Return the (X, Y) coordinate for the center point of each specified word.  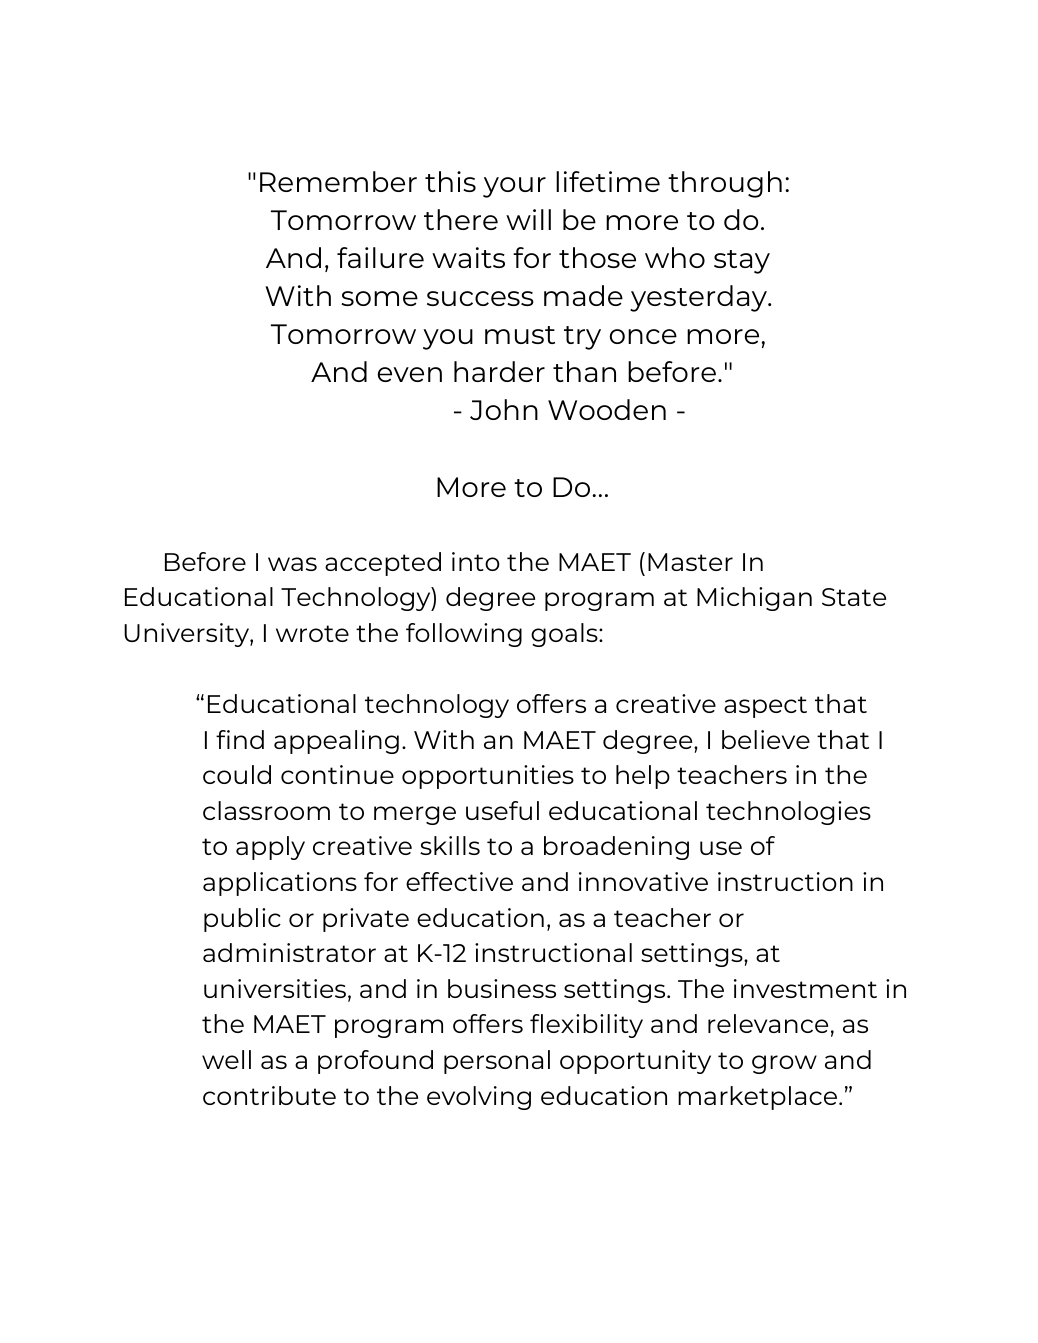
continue (337, 774)
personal (497, 1062)
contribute (269, 1095)
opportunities (488, 777)
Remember (338, 181)
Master (690, 562)
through (725, 184)
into (476, 561)
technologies (788, 813)
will (528, 219)
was (292, 564)
